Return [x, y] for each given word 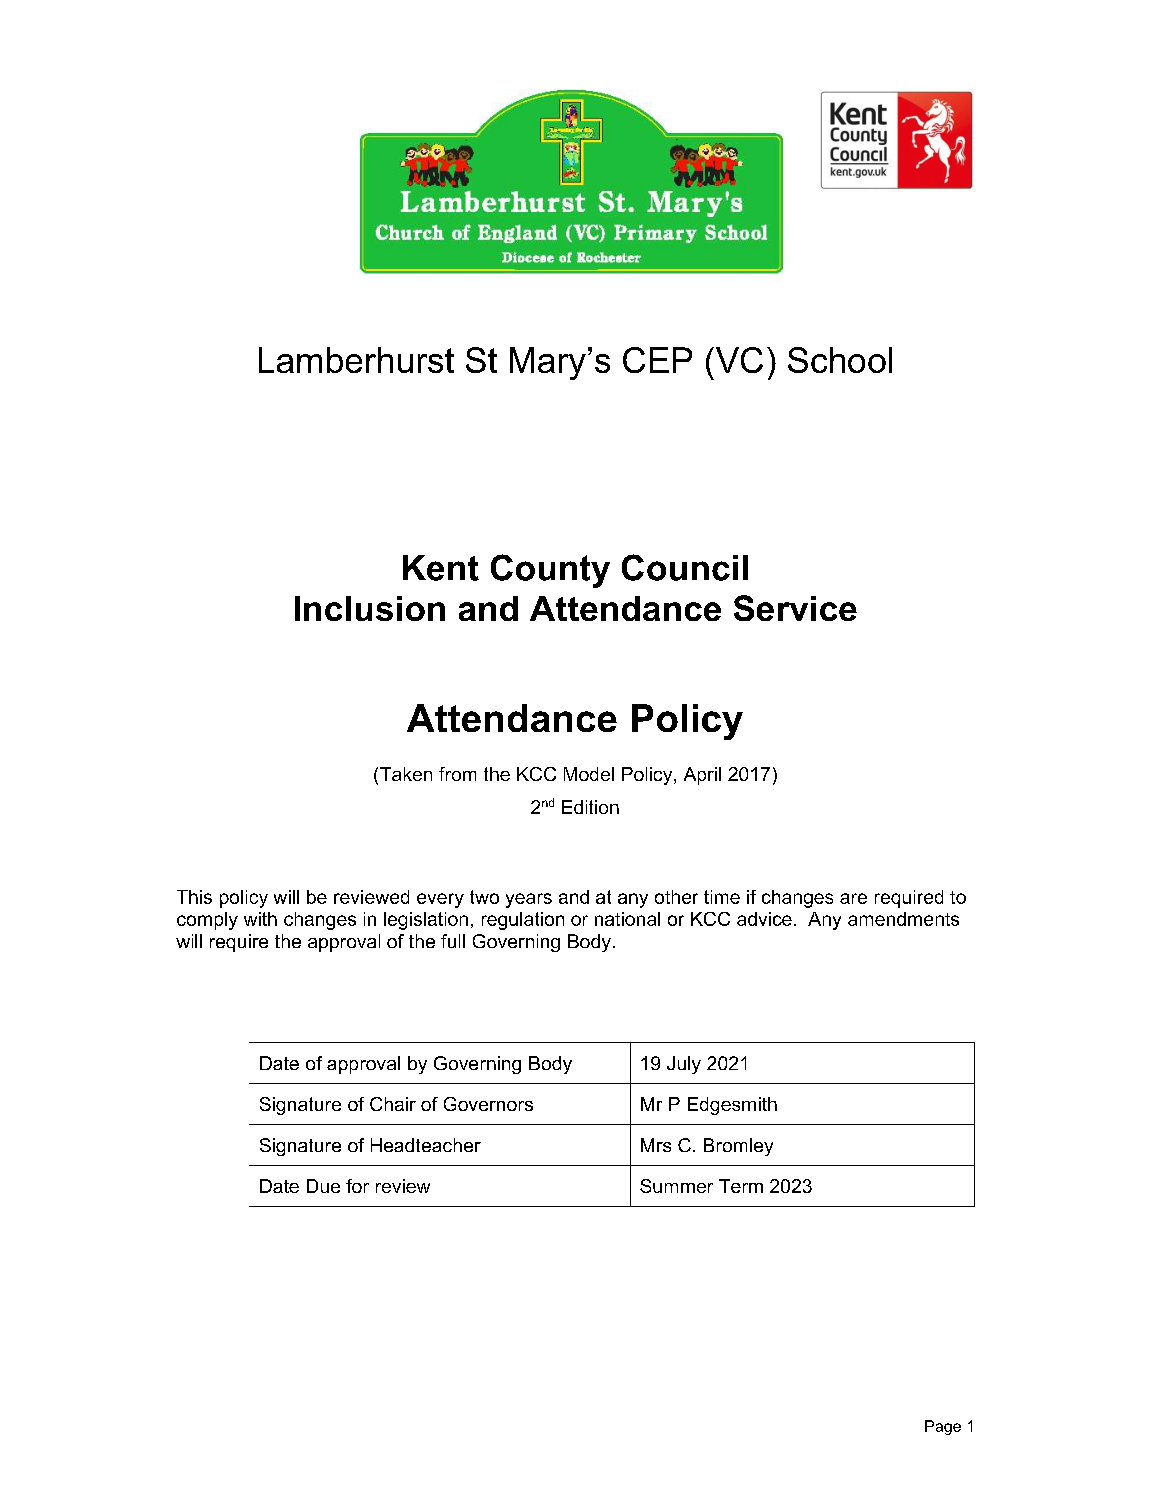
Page [943, 1427]
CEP [657, 360]
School [840, 360]
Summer [676, 1186]
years [529, 900]
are [853, 898]
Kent [441, 568]
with [260, 919]
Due [323, 1186]
